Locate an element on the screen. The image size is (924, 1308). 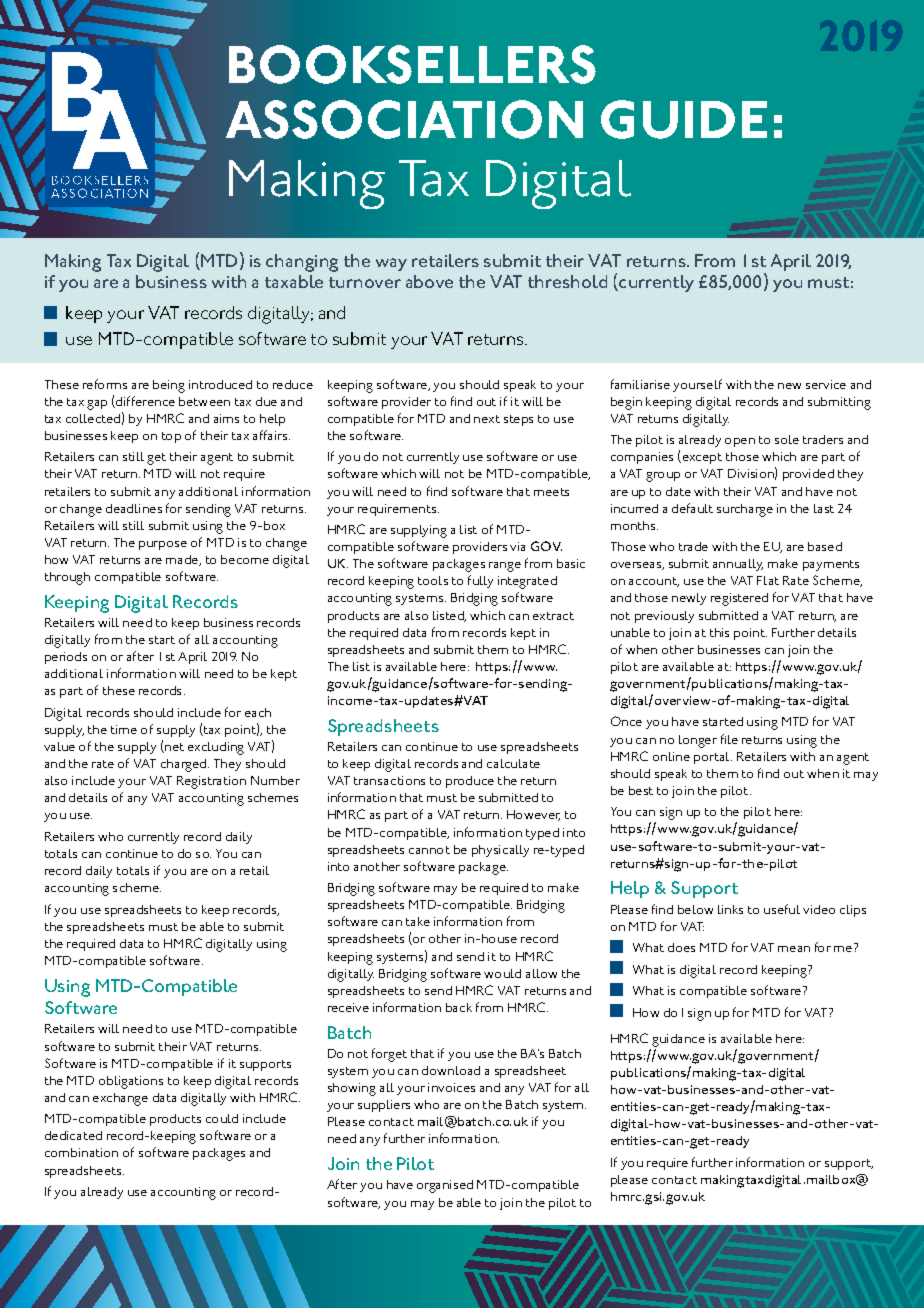
GUIDE is located at coordinates (684, 119).
